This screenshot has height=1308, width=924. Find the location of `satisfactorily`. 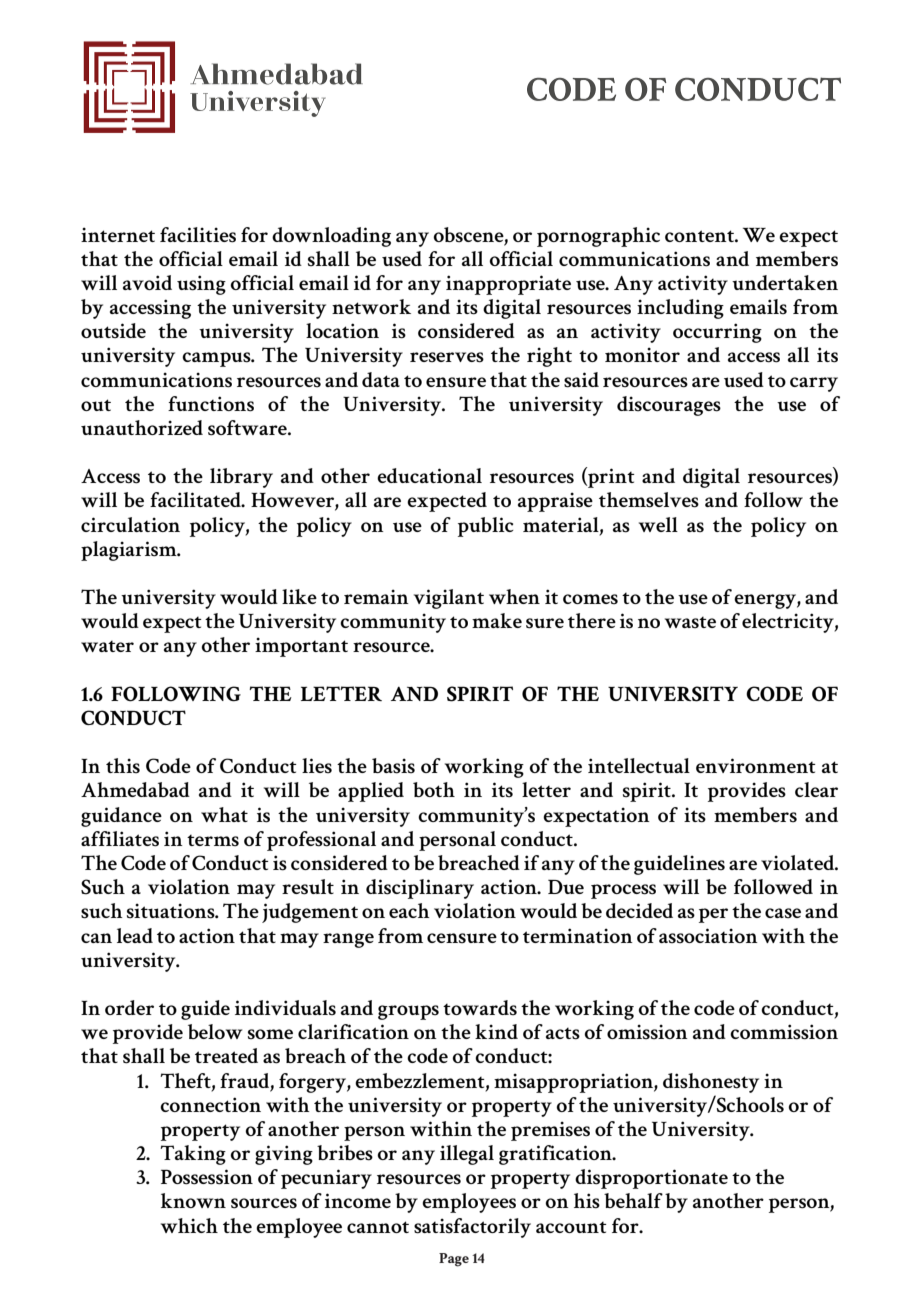

satisfactorily is located at coordinates (472, 1228).
